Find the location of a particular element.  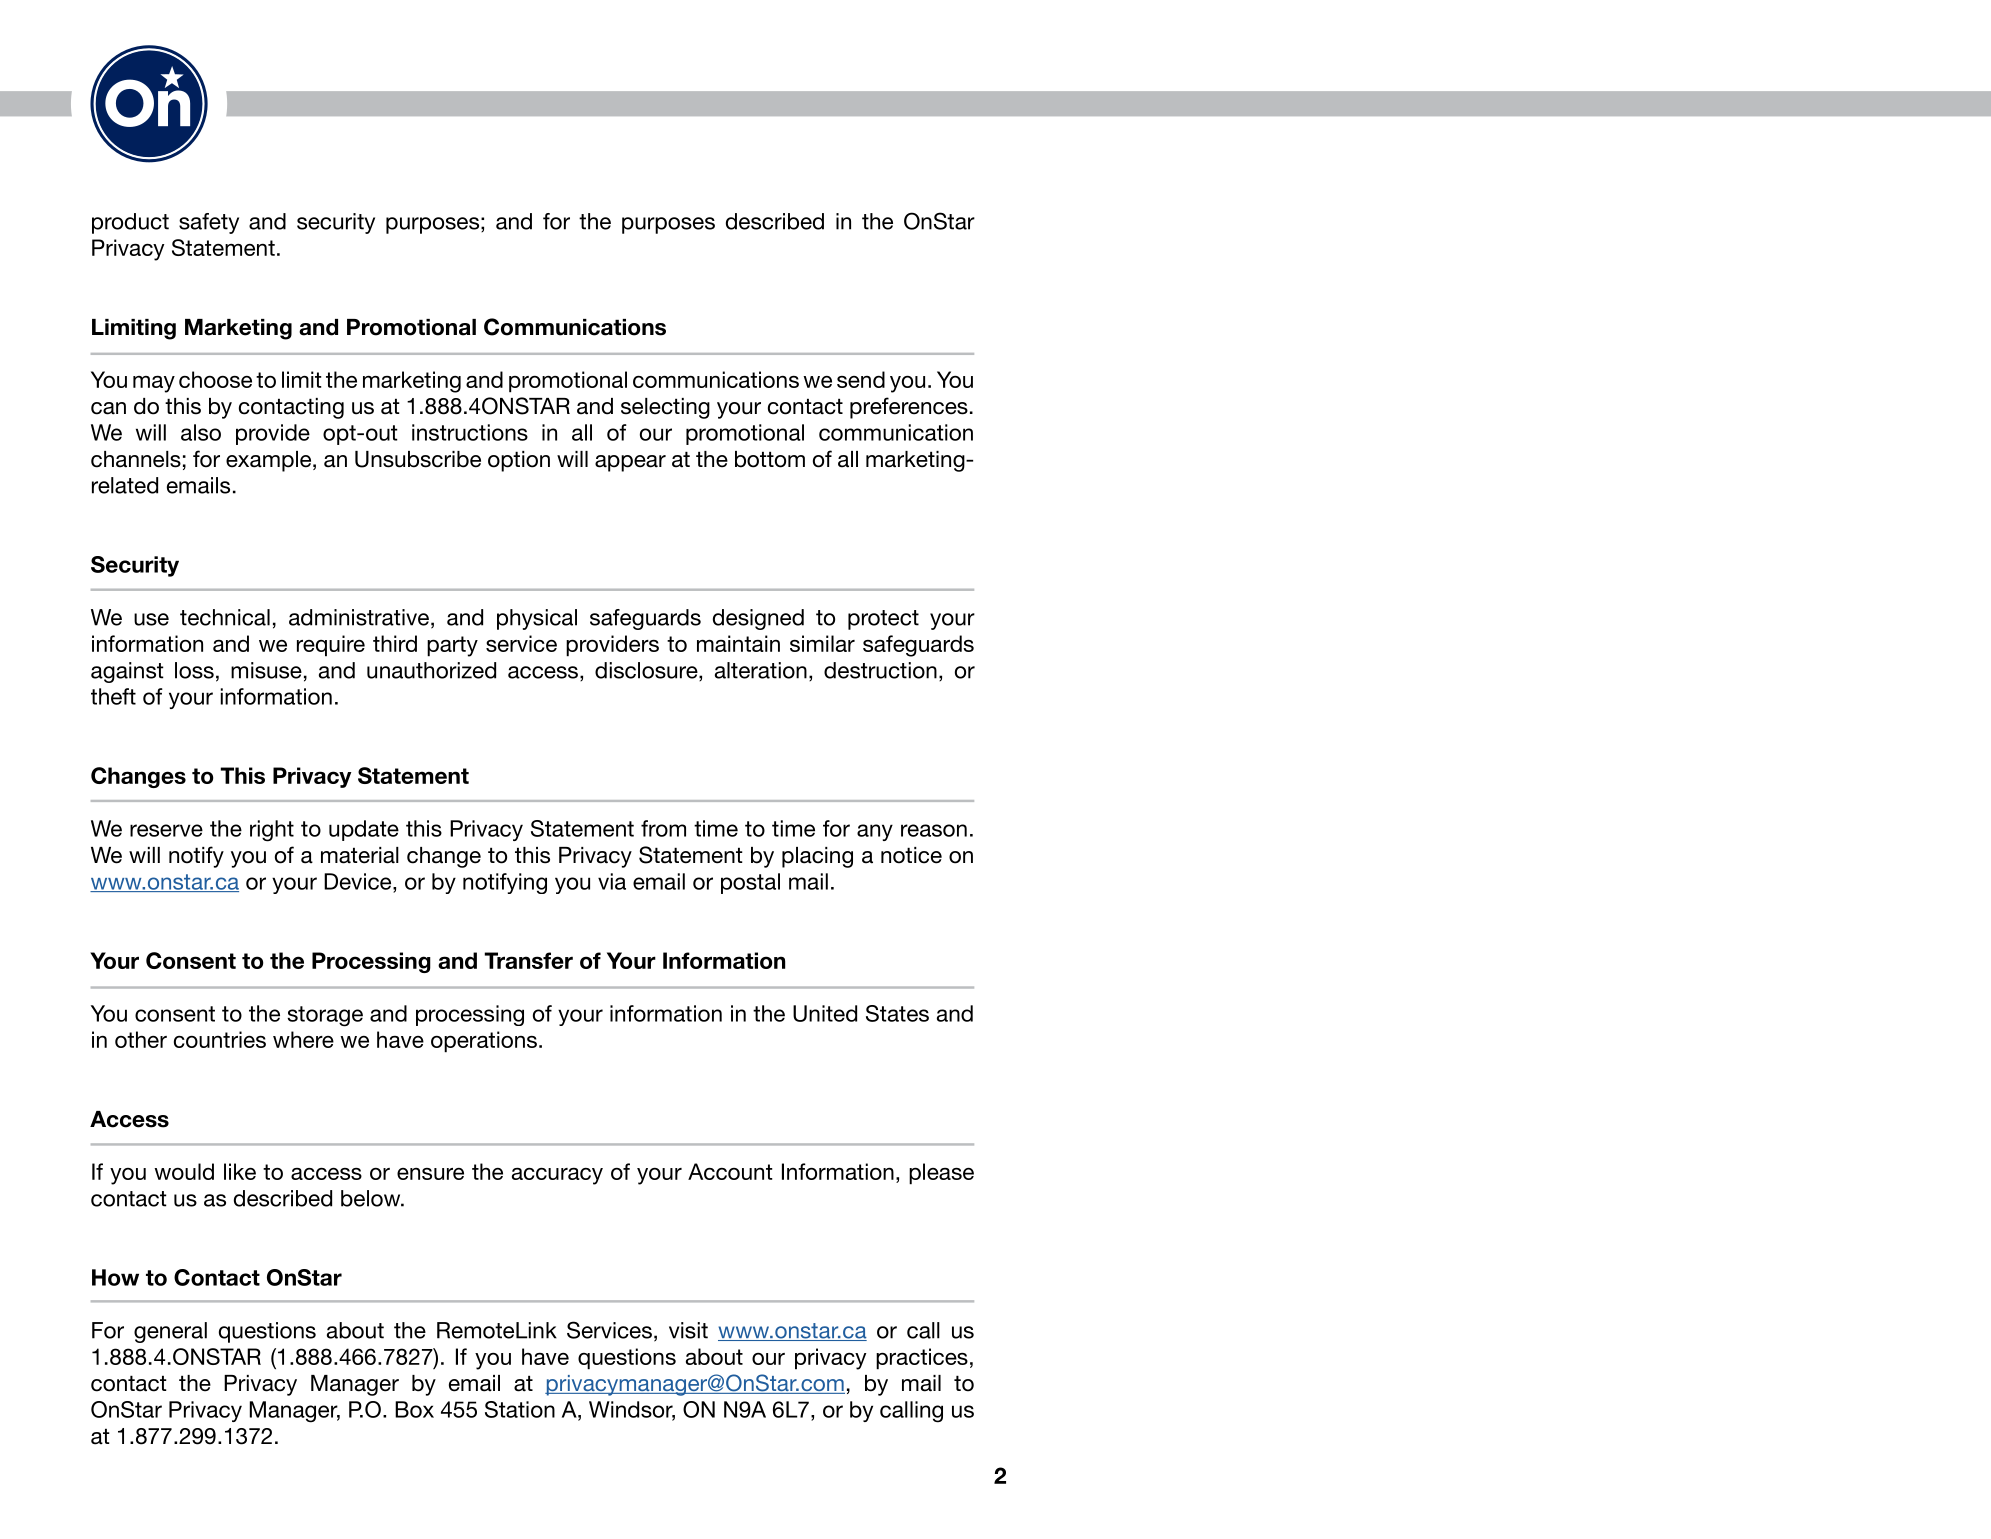

operations is located at coordinates (484, 1042).
